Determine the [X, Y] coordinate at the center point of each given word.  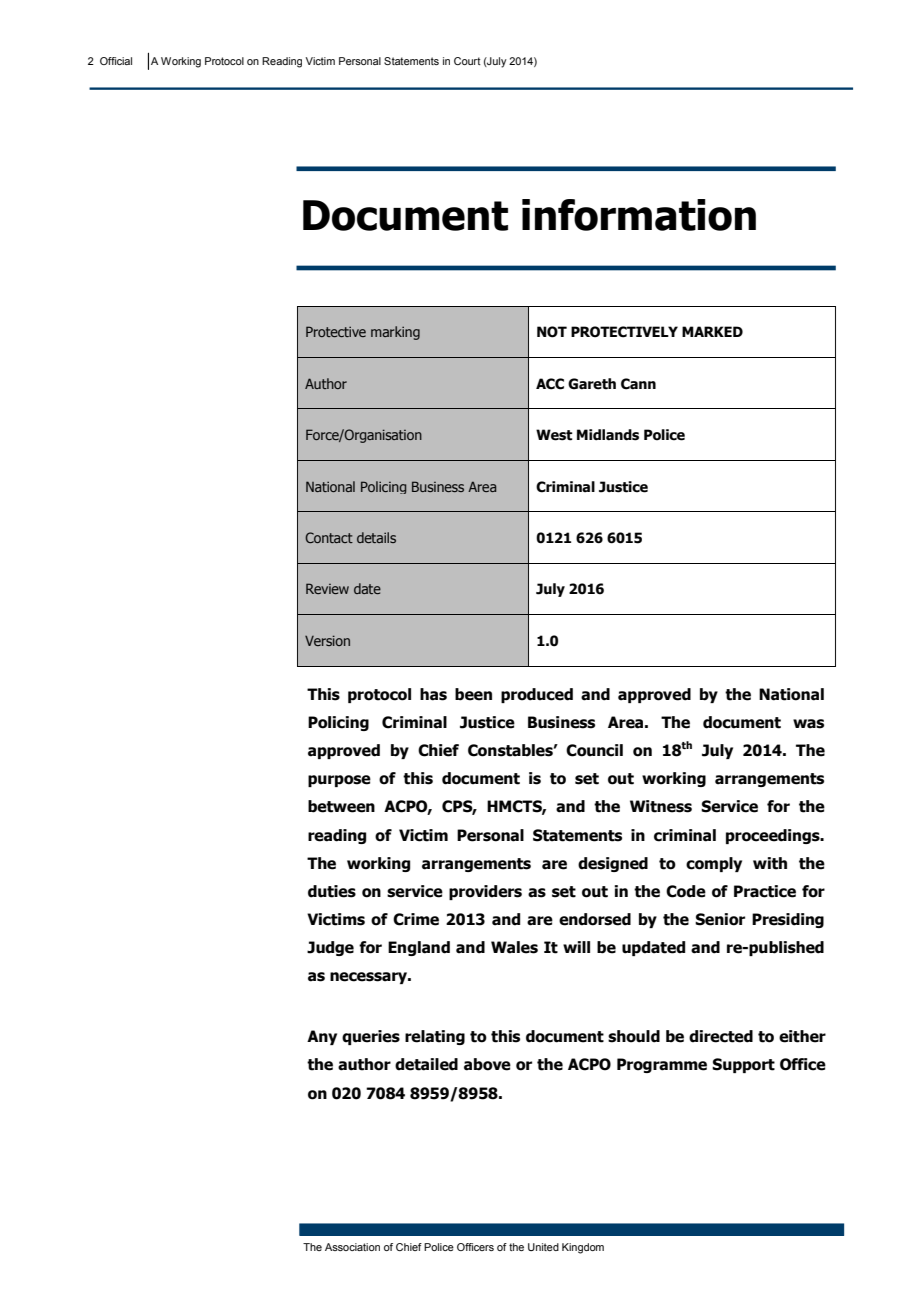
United [543, 1247]
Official [116, 61]
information [639, 215]
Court [467, 61]
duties [332, 891]
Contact [329, 537]
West [554, 435]
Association [352, 1247]
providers [485, 892]
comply [714, 864]
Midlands [608, 435]
